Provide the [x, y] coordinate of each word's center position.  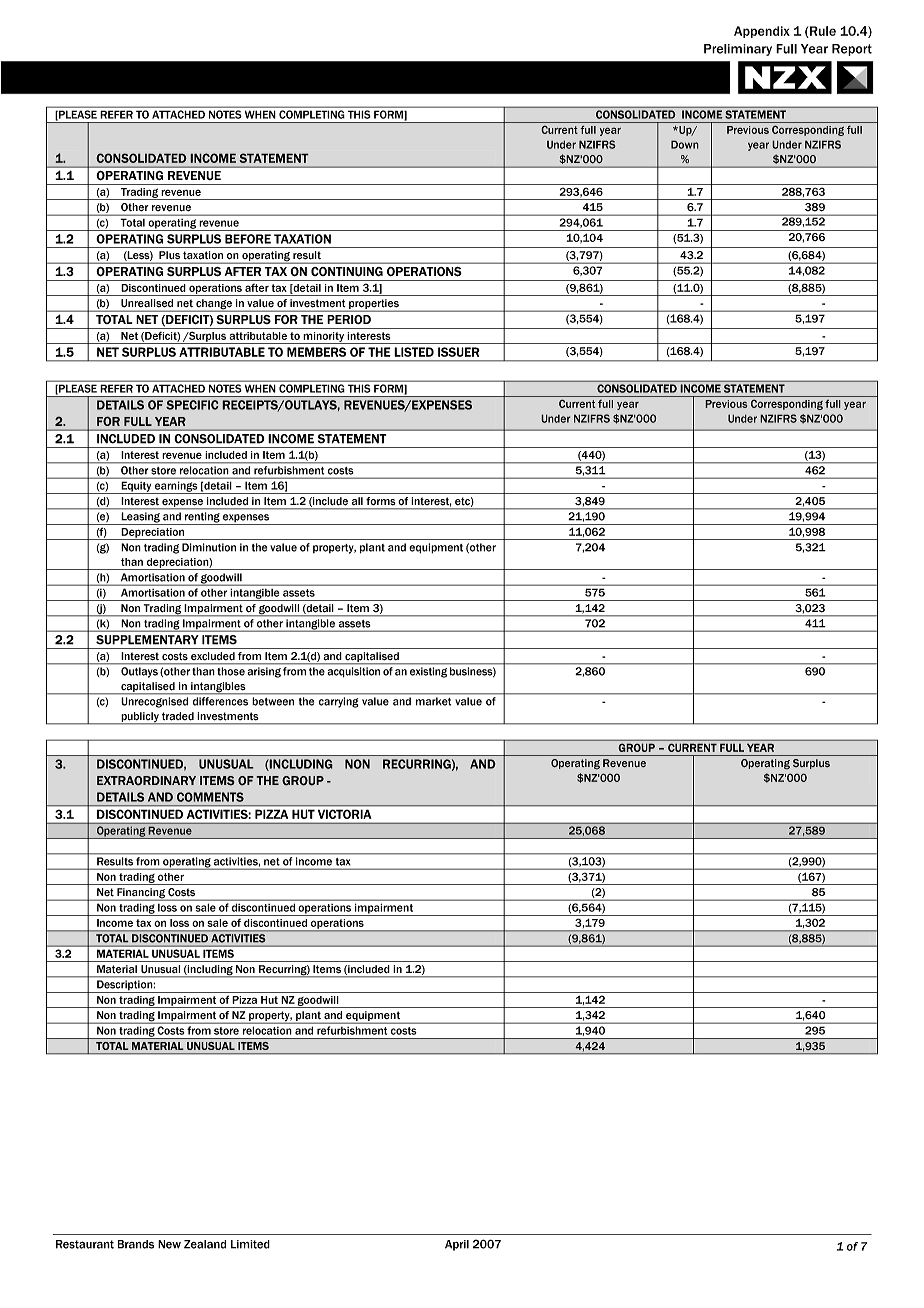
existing [428, 672]
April [457, 1245]
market [433, 701]
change [214, 305]
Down [685, 144]
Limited [250, 1244]
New [169, 1244]
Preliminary [738, 50]
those [231, 671]
